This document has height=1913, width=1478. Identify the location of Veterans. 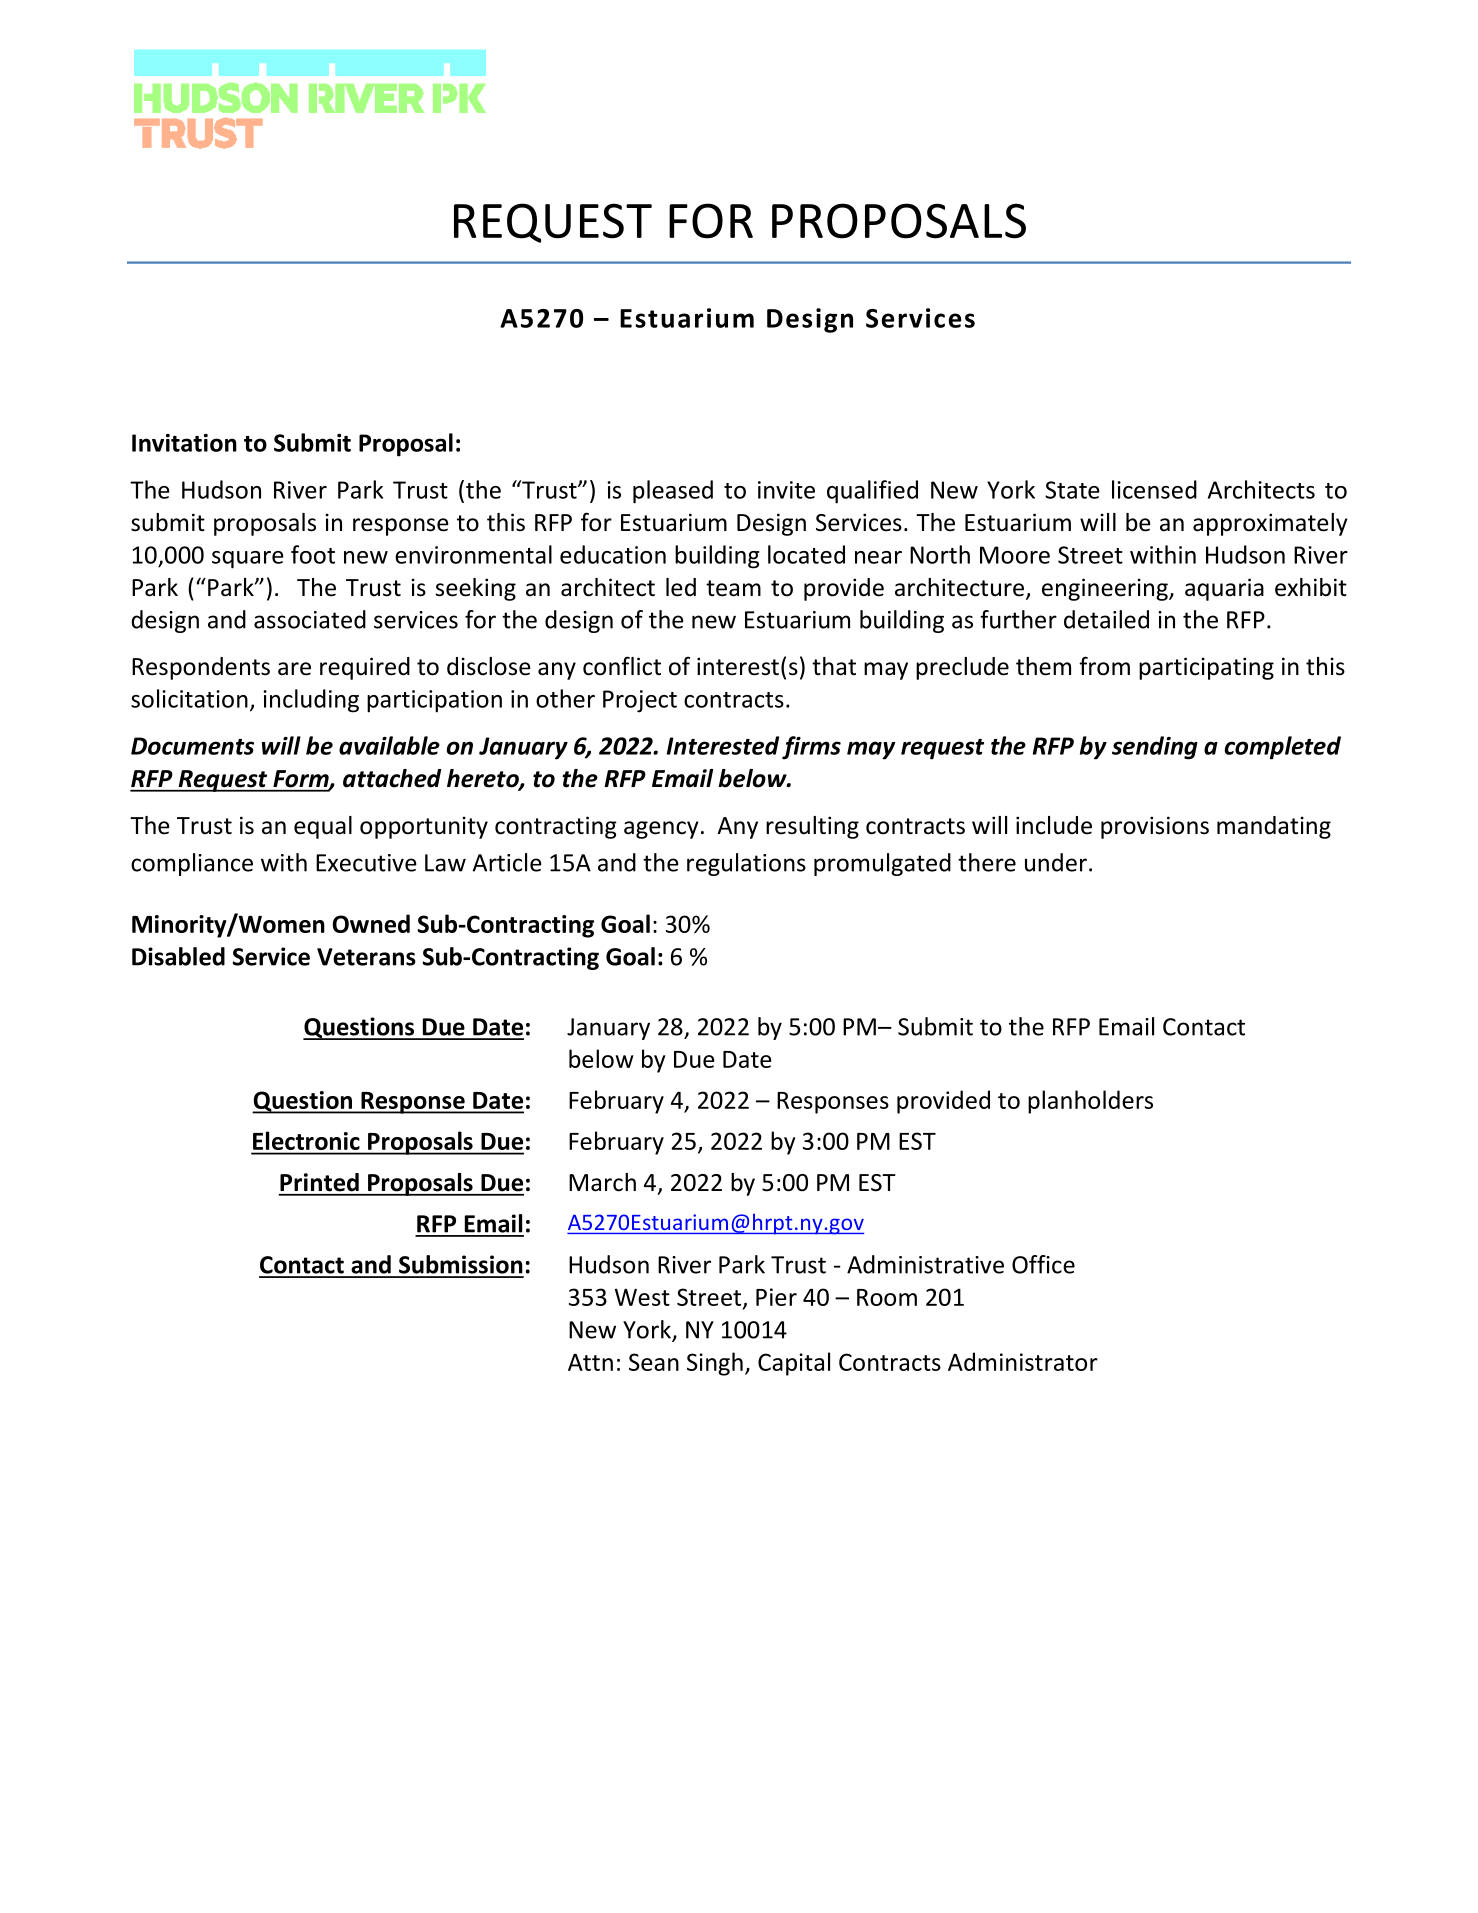
(366, 957).
